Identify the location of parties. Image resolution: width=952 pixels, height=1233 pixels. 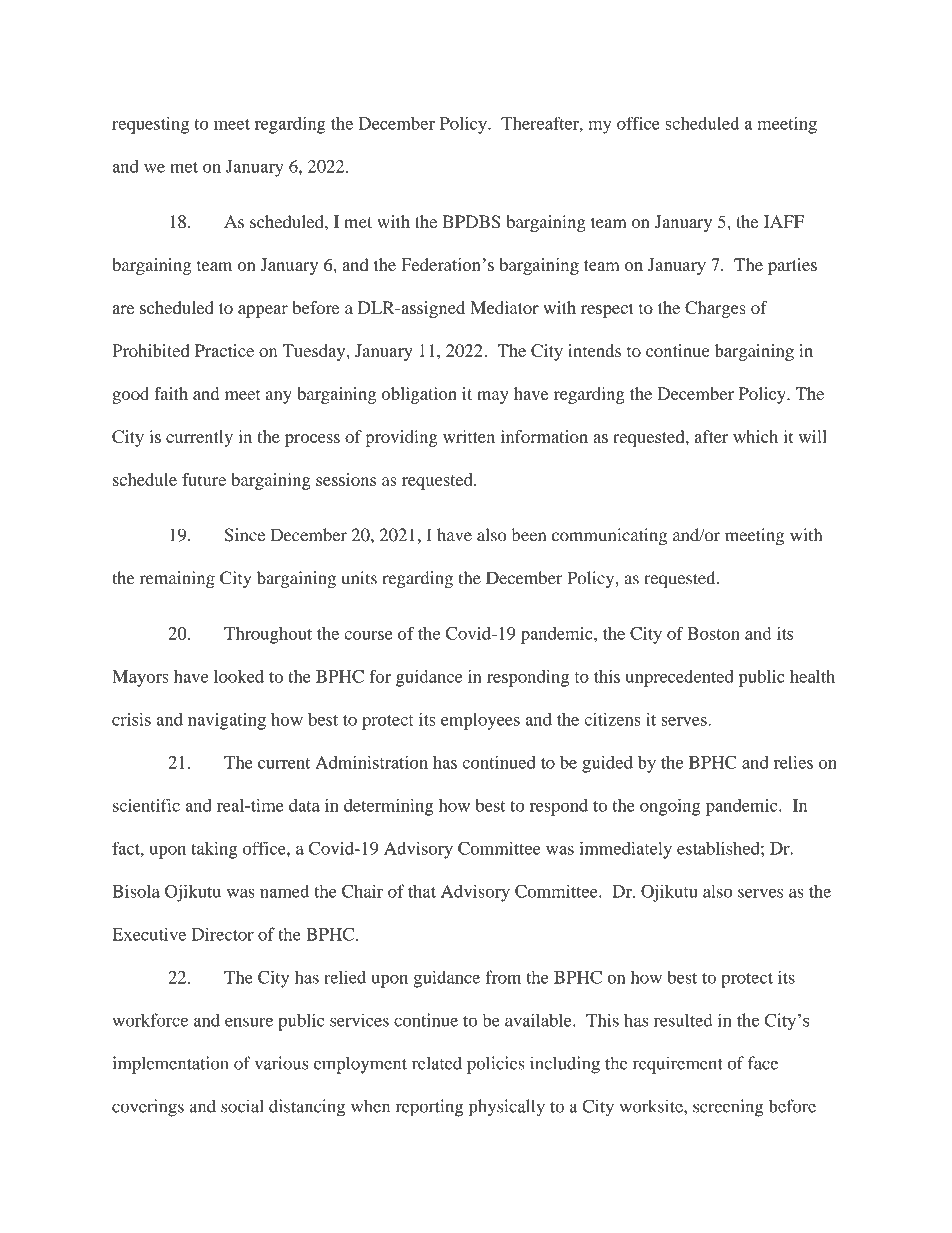
(792, 266).
